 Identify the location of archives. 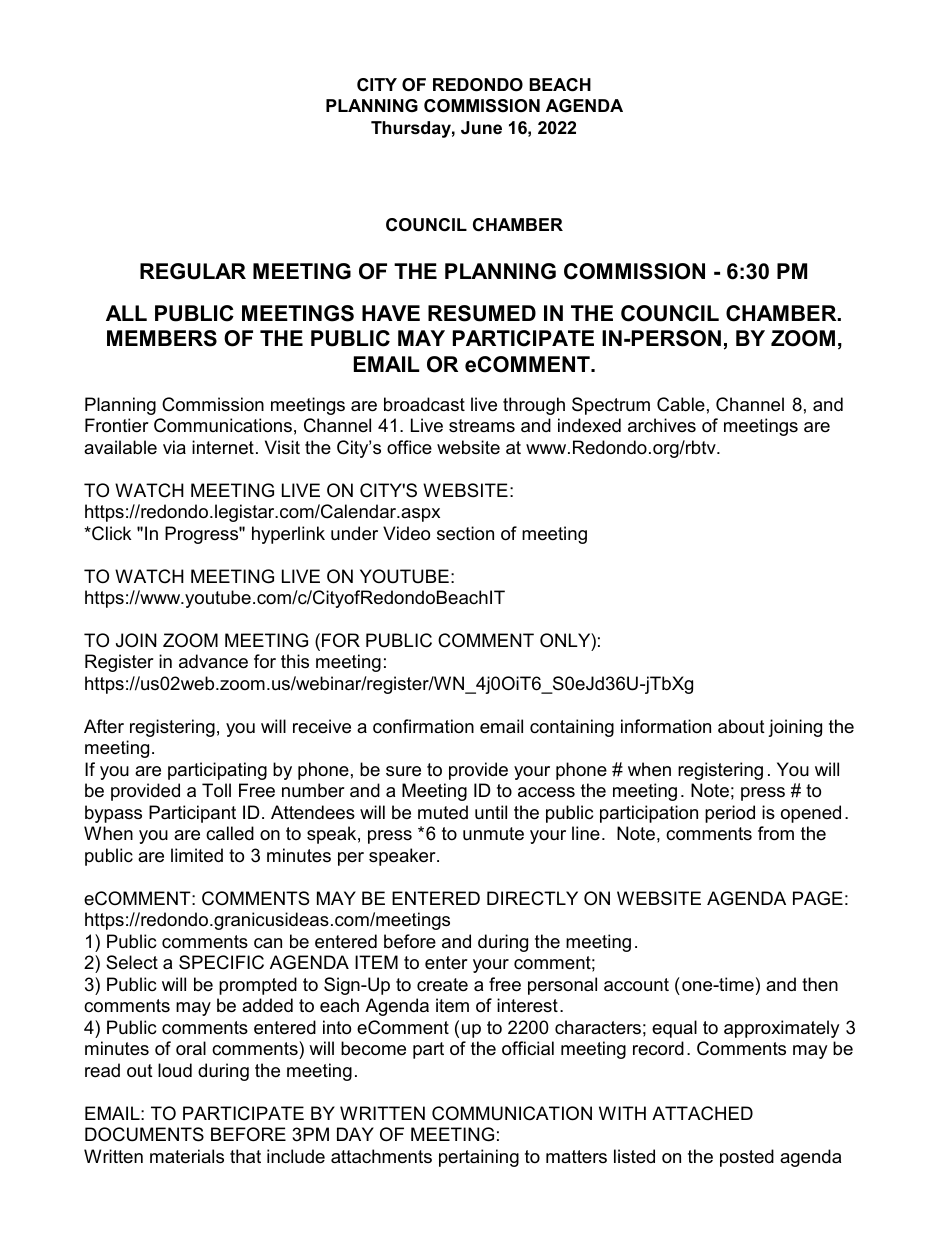
(662, 425).
